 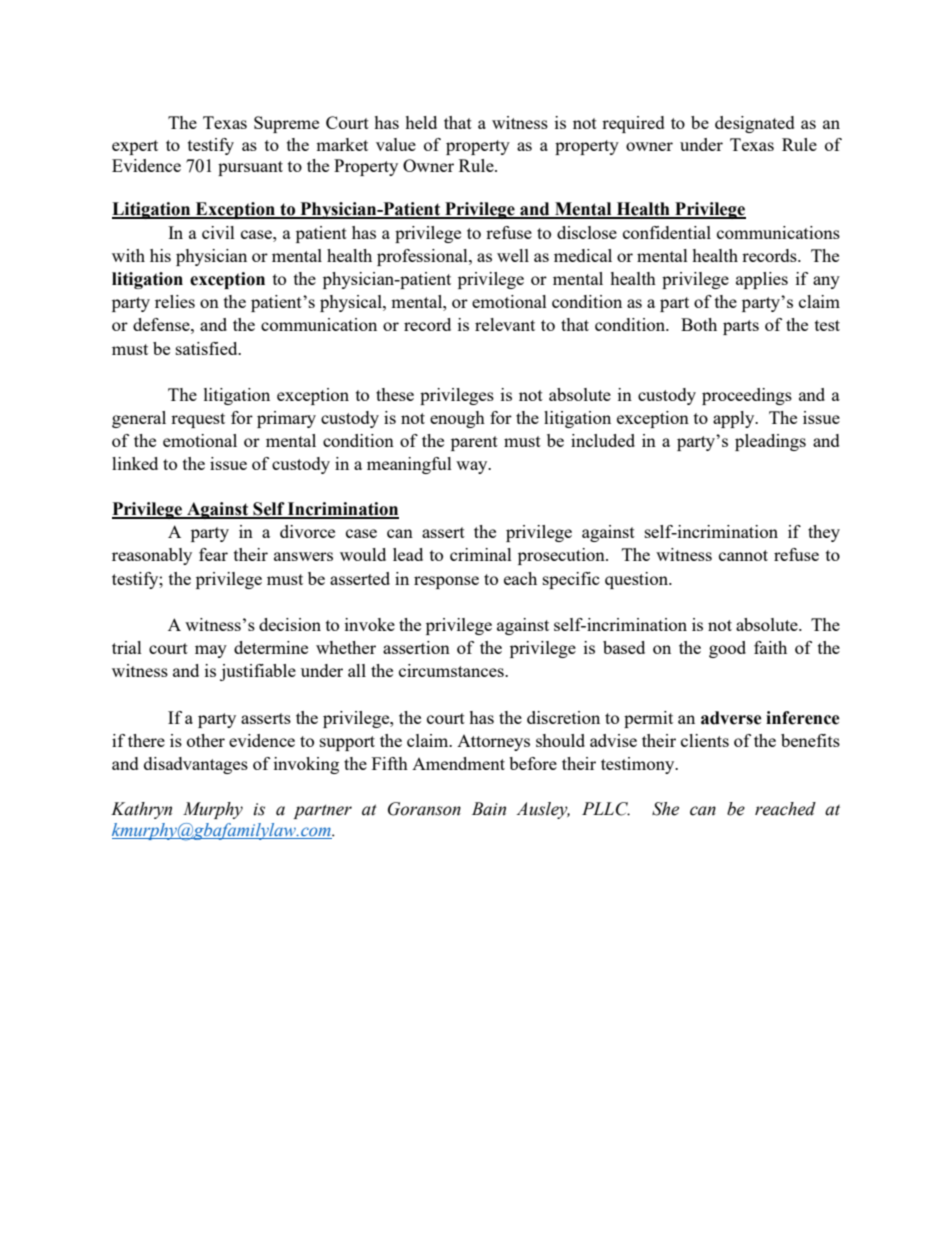 I want to click on request, so click(x=198, y=420).
